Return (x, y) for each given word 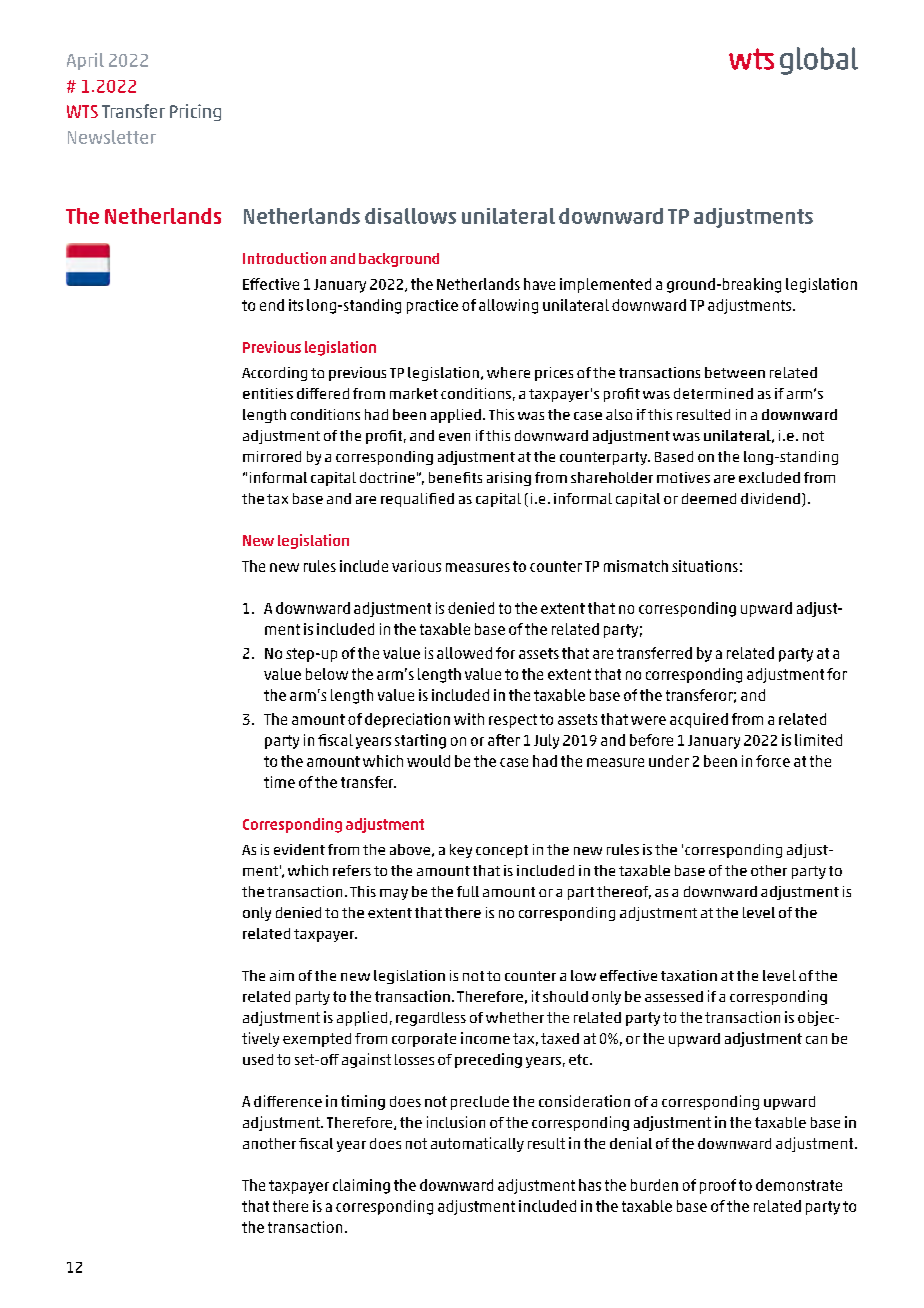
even (454, 437)
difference (288, 1101)
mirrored (272, 456)
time (279, 782)
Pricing (195, 112)
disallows (410, 216)
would (428, 761)
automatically (477, 1144)
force (773, 761)
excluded (769, 477)
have (539, 284)
